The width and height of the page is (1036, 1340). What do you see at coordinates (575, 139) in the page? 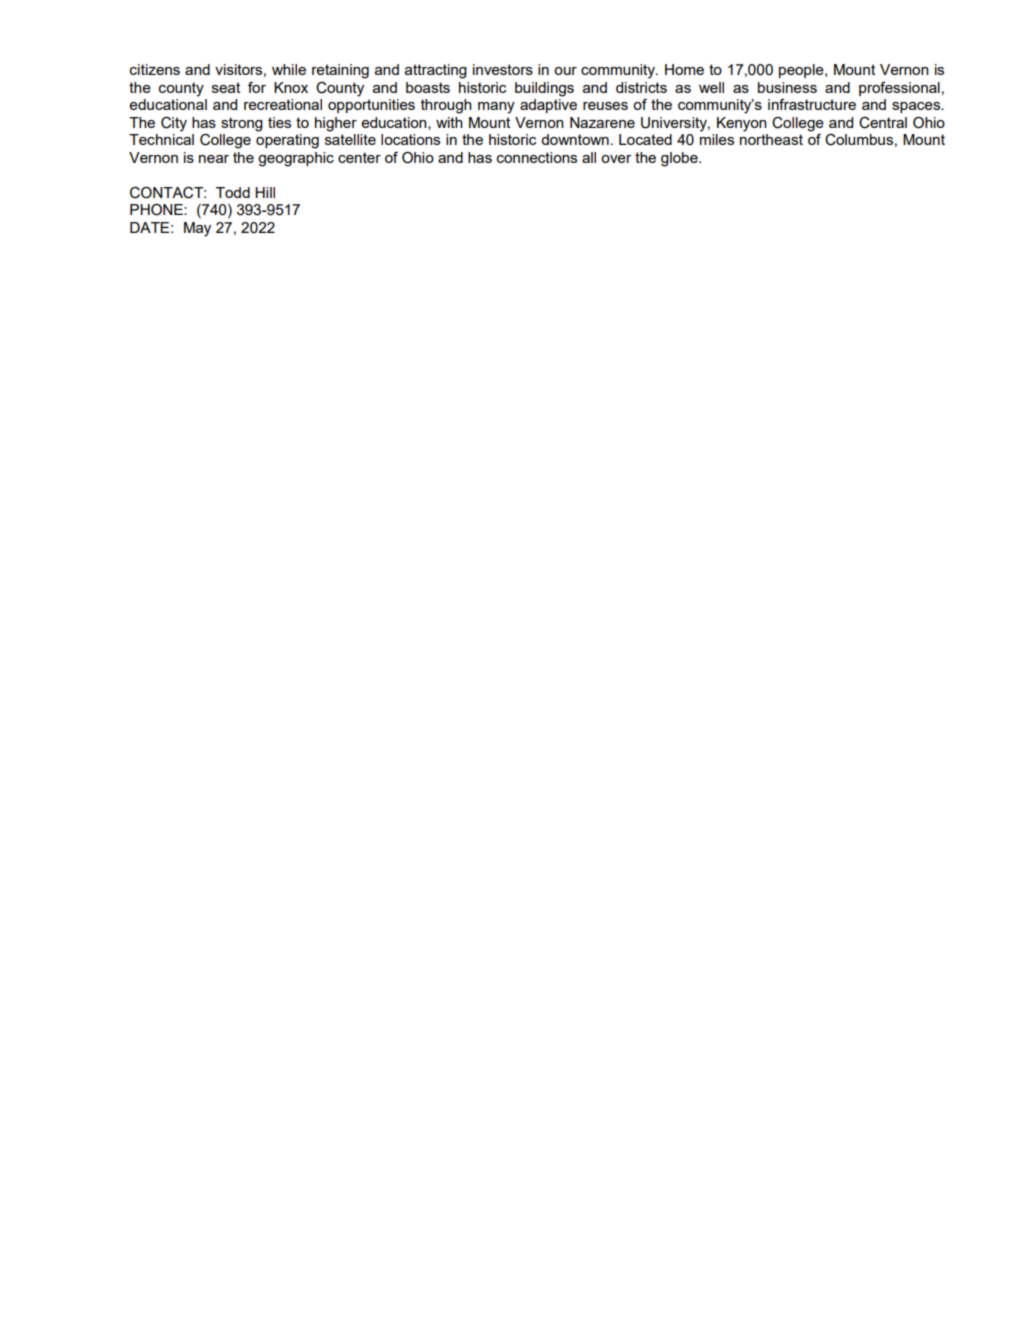
I see `downtown` at bounding box center [575, 139].
